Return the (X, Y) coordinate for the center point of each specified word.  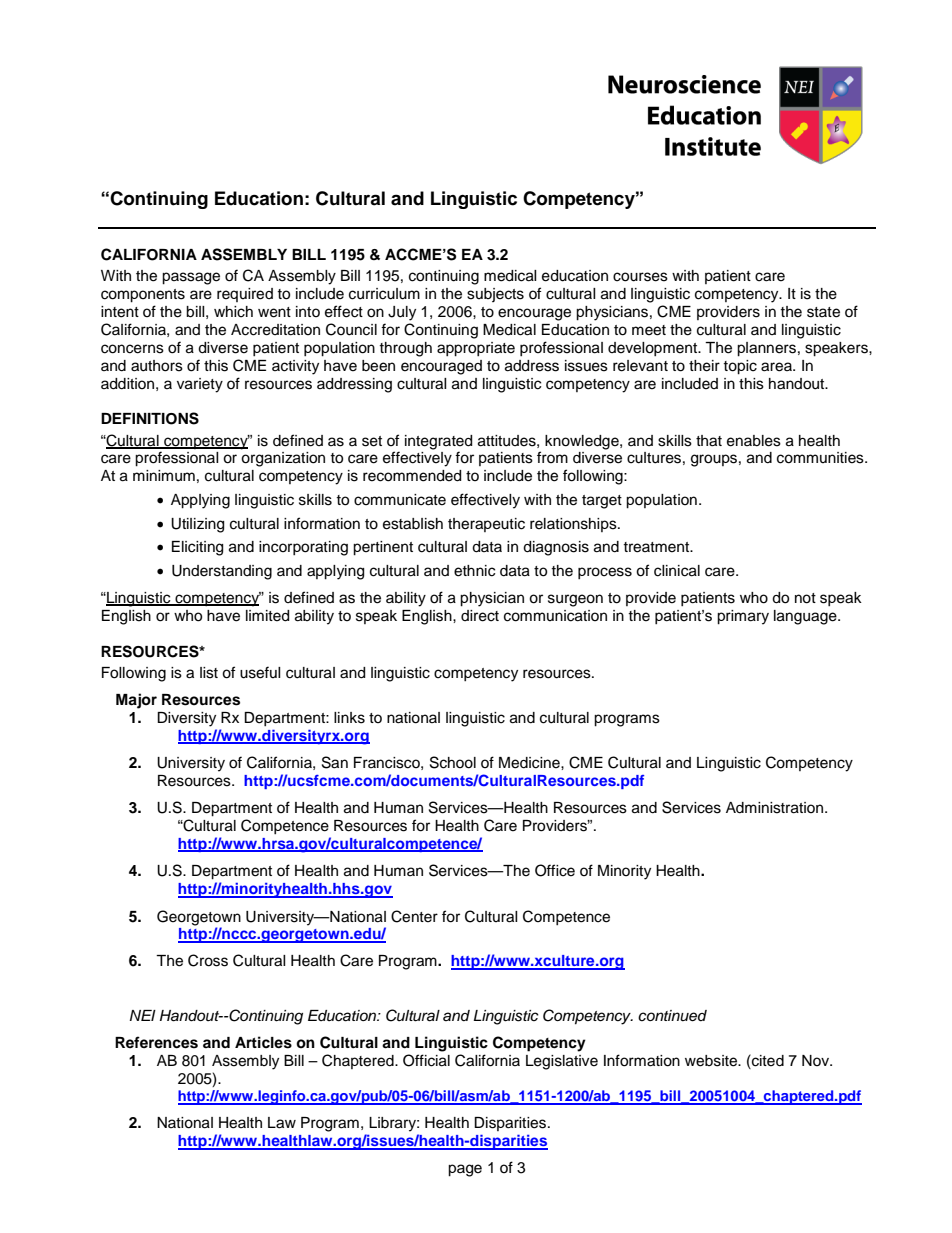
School (453, 762)
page (465, 1170)
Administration (776, 808)
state (823, 312)
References (156, 1042)
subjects (495, 295)
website (712, 1061)
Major (136, 701)
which (233, 312)
